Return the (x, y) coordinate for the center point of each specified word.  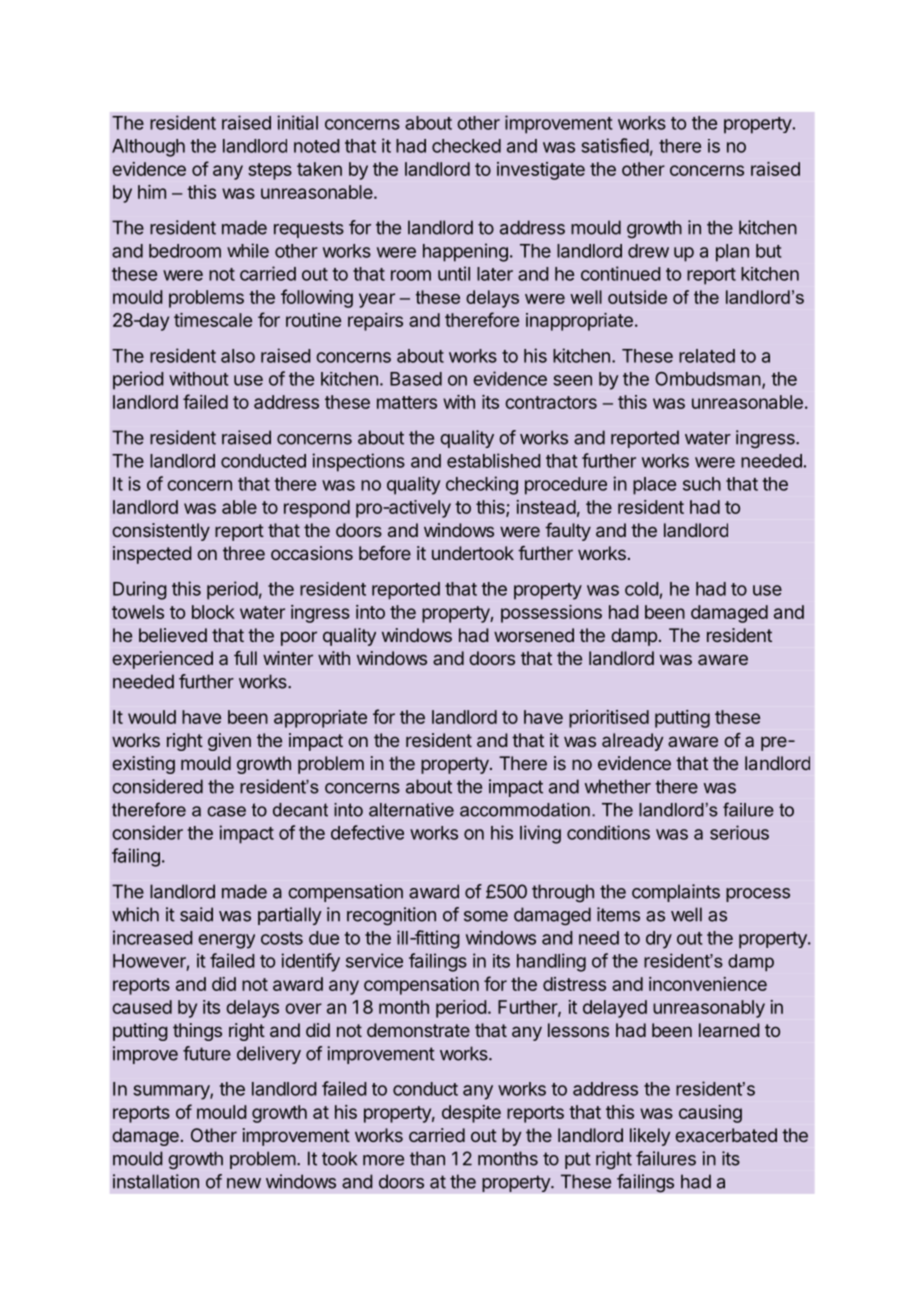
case (226, 811)
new (244, 1183)
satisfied (615, 145)
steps (270, 171)
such (702, 484)
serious (739, 832)
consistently (161, 532)
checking (482, 485)
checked (466, 146)
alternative (411, 810)
